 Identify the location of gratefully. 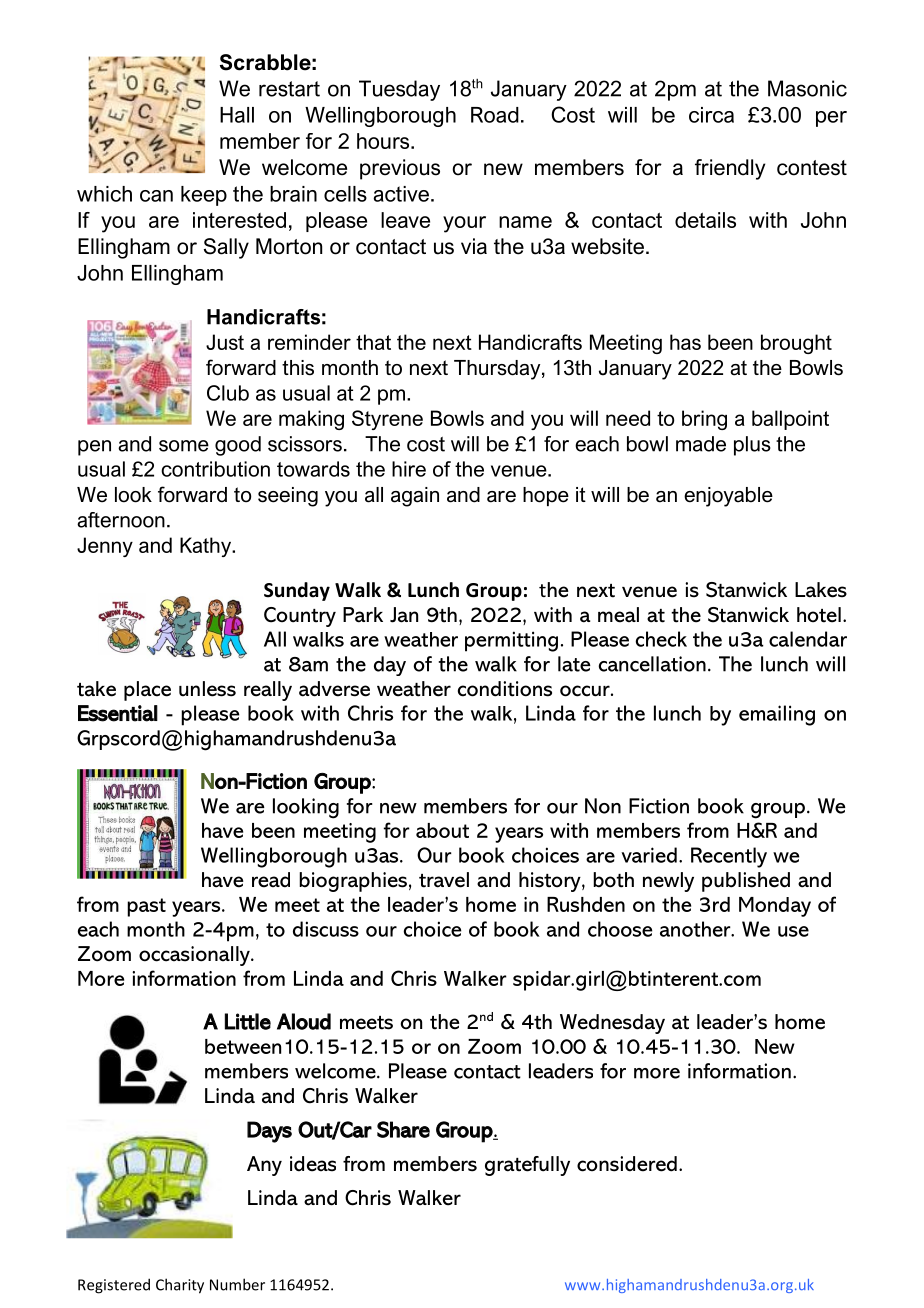
(527, 1166).
